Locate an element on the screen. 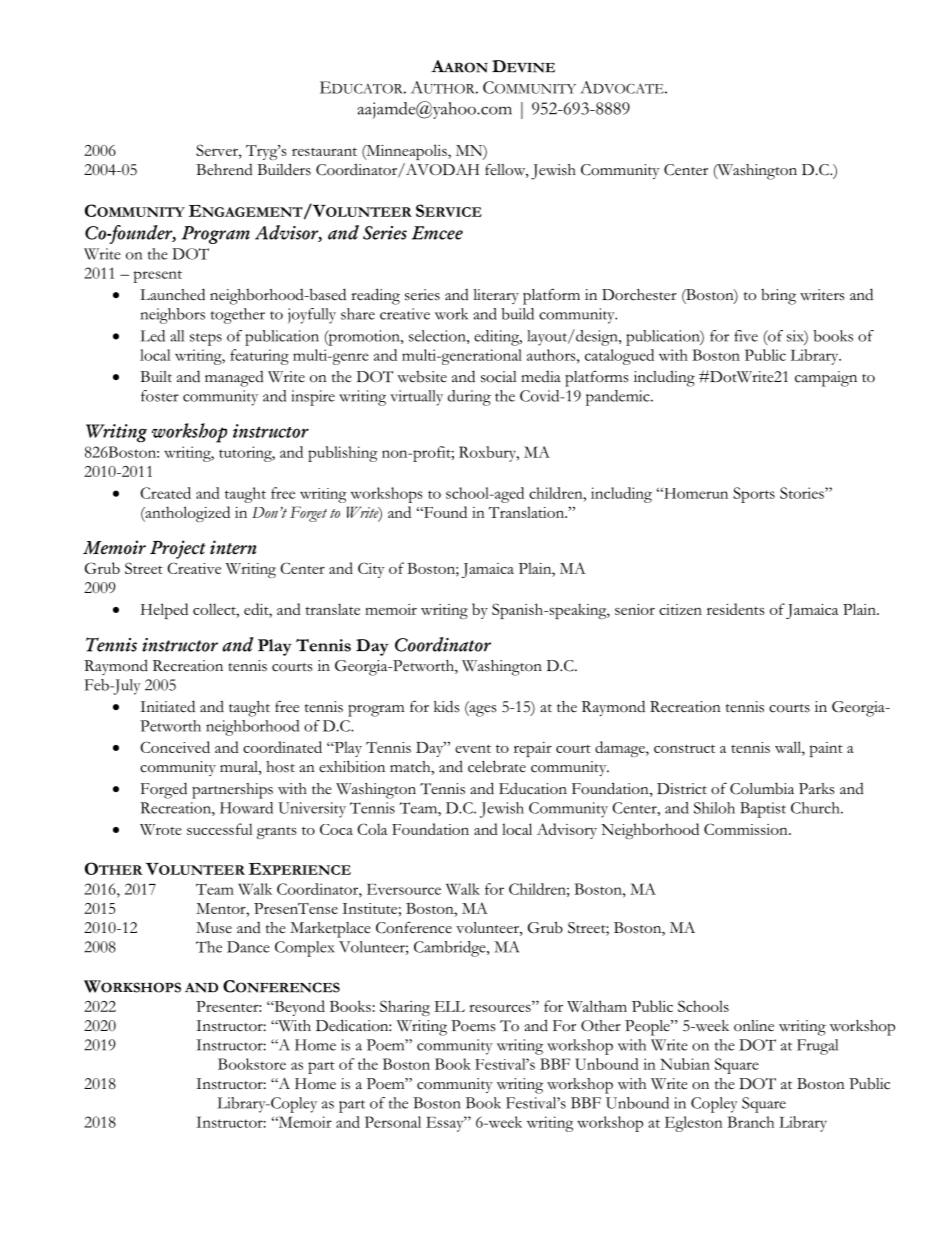 The height and width of the screenshot is (1233, 952). kids is located at coordinates (447, 706).
